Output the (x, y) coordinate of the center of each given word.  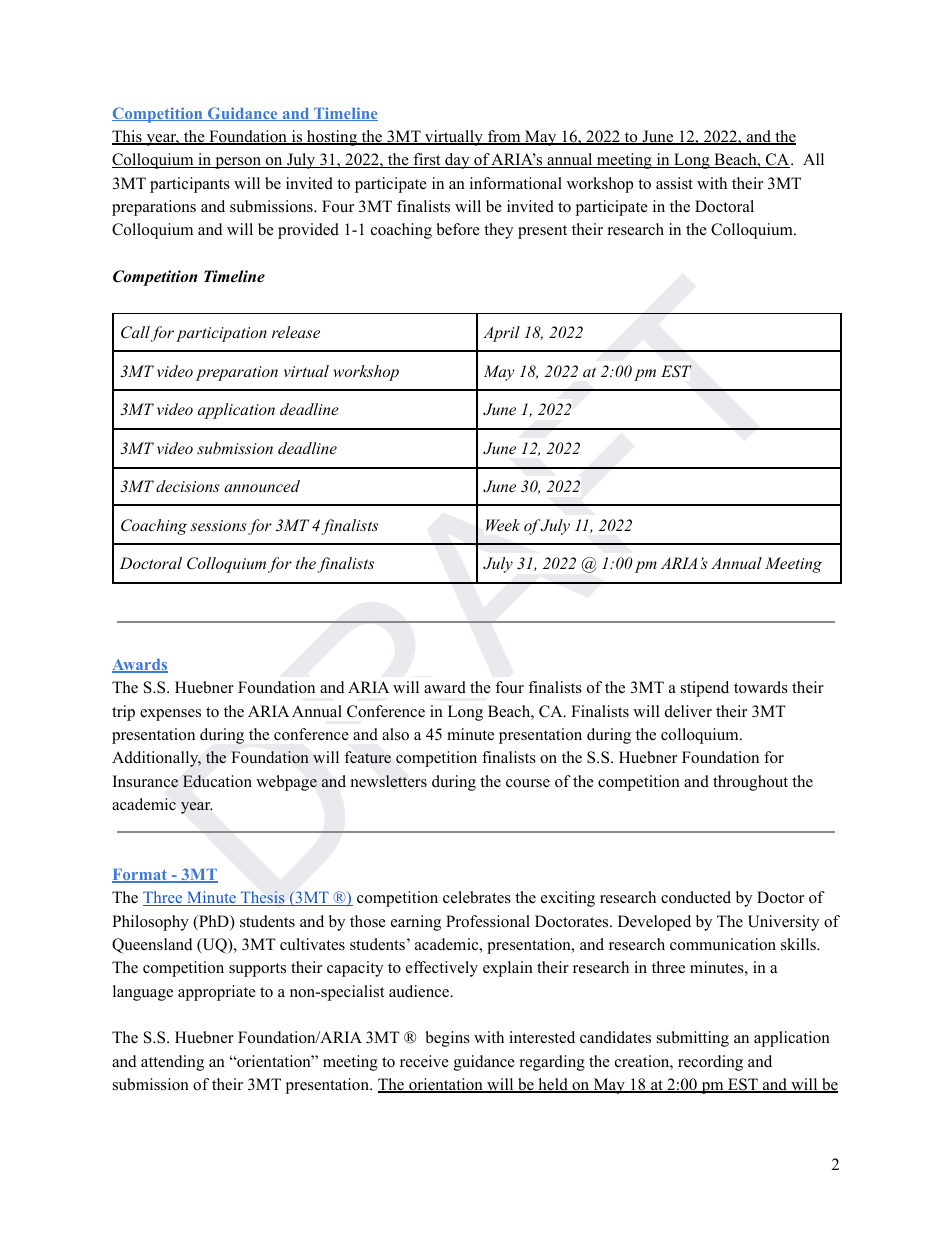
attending (172, 1063)
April (501, 334)
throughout (750, 783)
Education (217, 781)
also (395, 734)
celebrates (477, 897)
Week (503, 525)
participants (190, 185)
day (457, 161)
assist (674, 183)
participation (221, 334)
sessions (218, 525)
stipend (705, 689)
